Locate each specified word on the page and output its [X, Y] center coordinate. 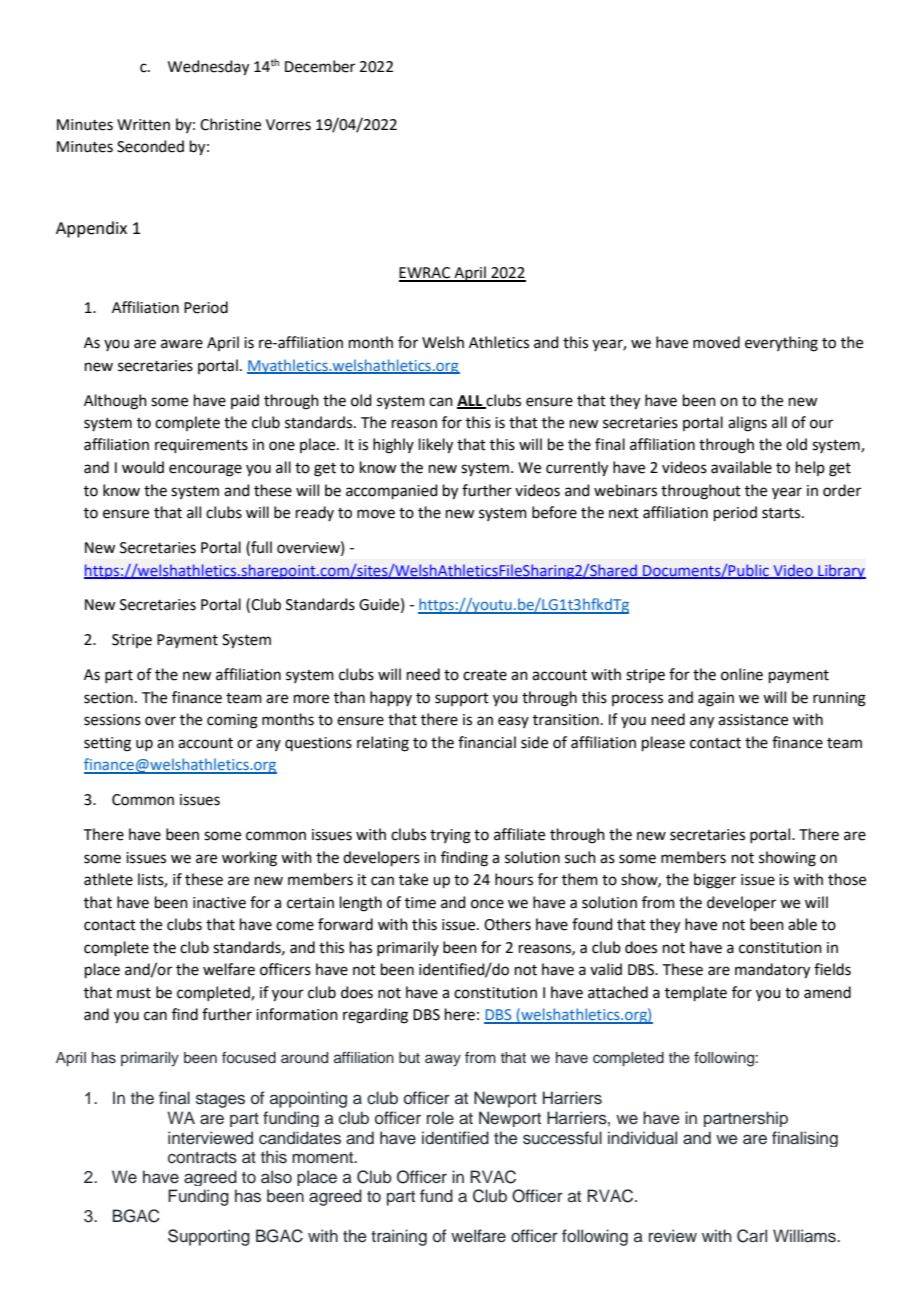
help [810, 468]
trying [450, 836]
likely [436, 446]
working [249, 859]
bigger [715, 881]
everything [781, 344]
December [320, 66]
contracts [202, 1158]
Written [143, 125]
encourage [205, 470]
